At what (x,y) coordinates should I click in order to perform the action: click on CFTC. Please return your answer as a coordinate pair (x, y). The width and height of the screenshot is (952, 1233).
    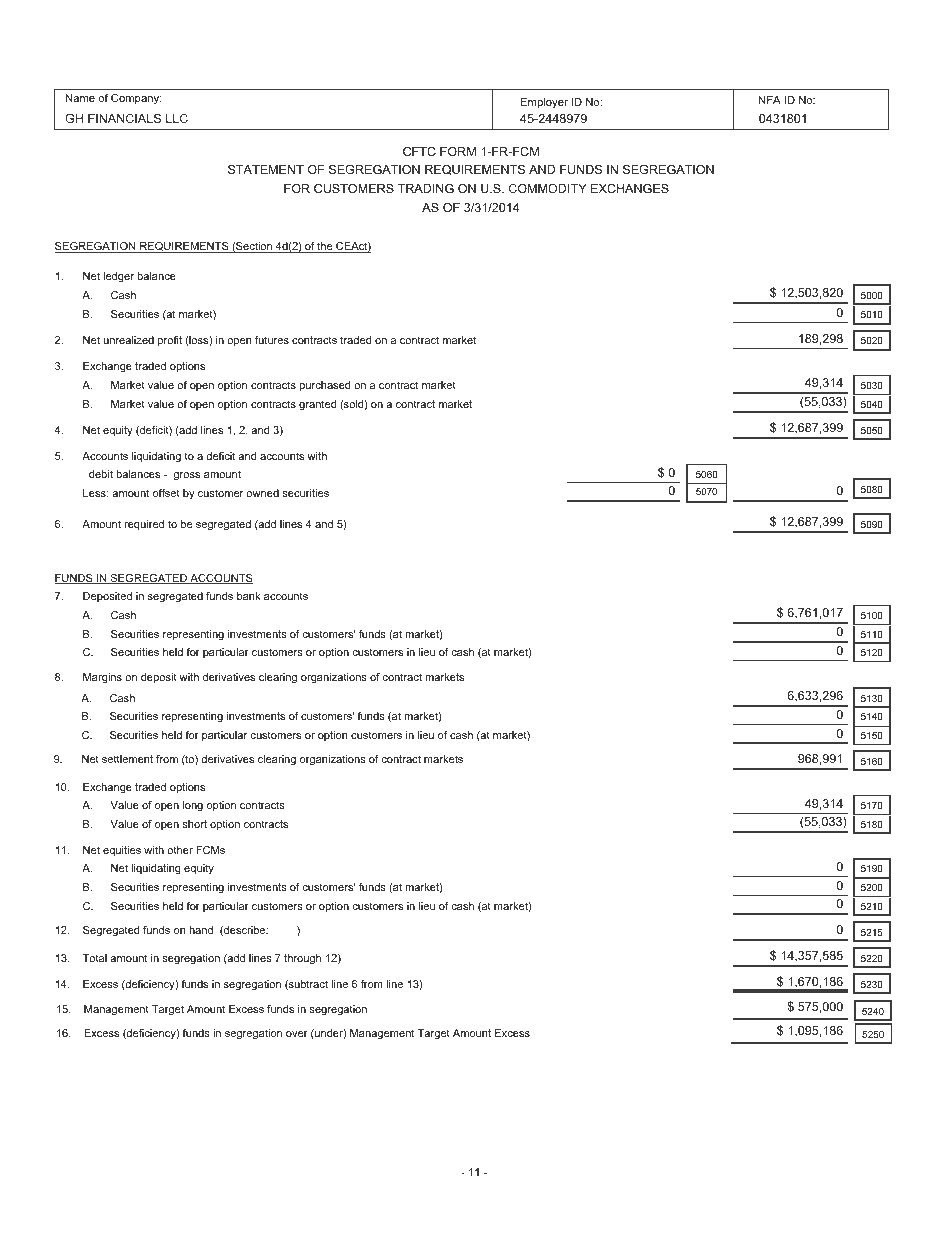
    Looking at the image, I should click on (419, 151).
